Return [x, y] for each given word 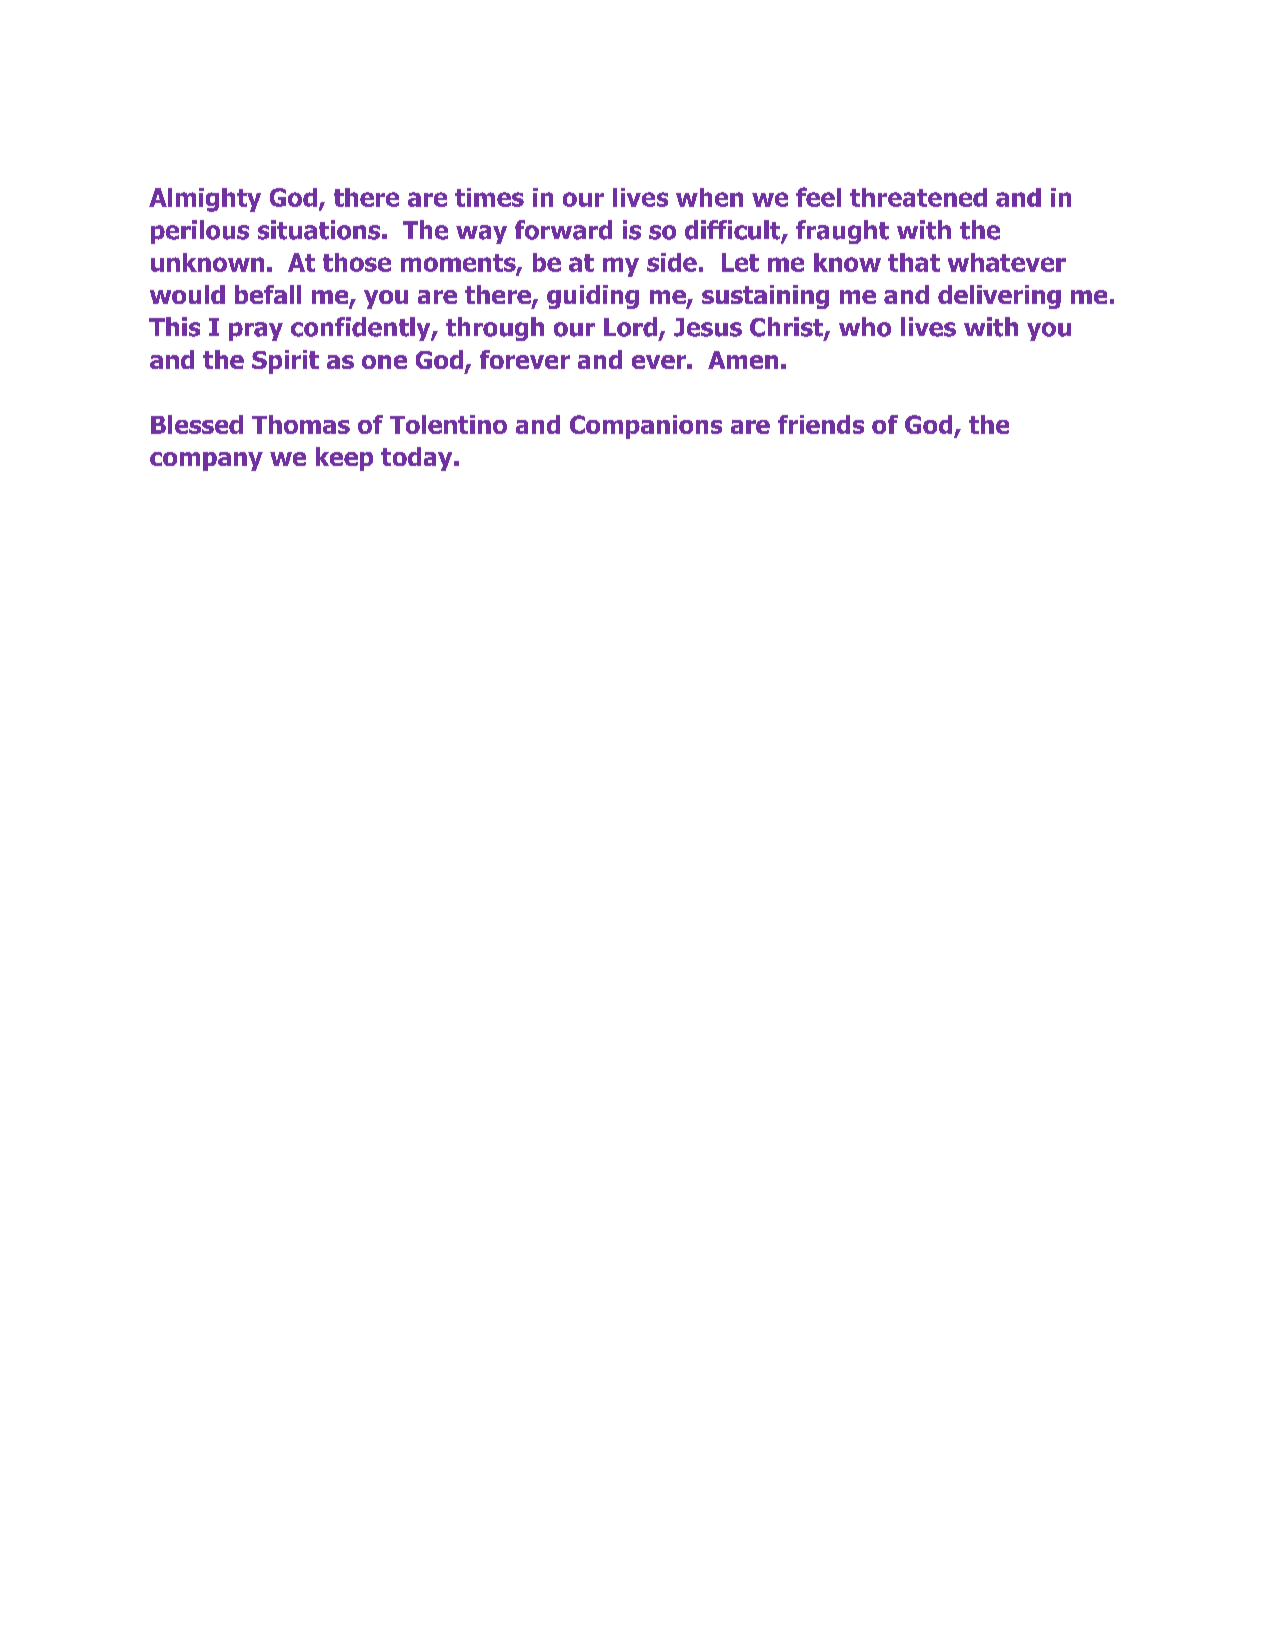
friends [821, 424]
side [672, 262]
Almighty [205, 200]
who [865, 327]
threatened [918, 197]
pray [256, 331]
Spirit [285, 362]
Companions [646, 427]
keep [344, 459]
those [357, 262]
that [914, 262]
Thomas [301, 424]
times [489, 197]
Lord [630, 327]
